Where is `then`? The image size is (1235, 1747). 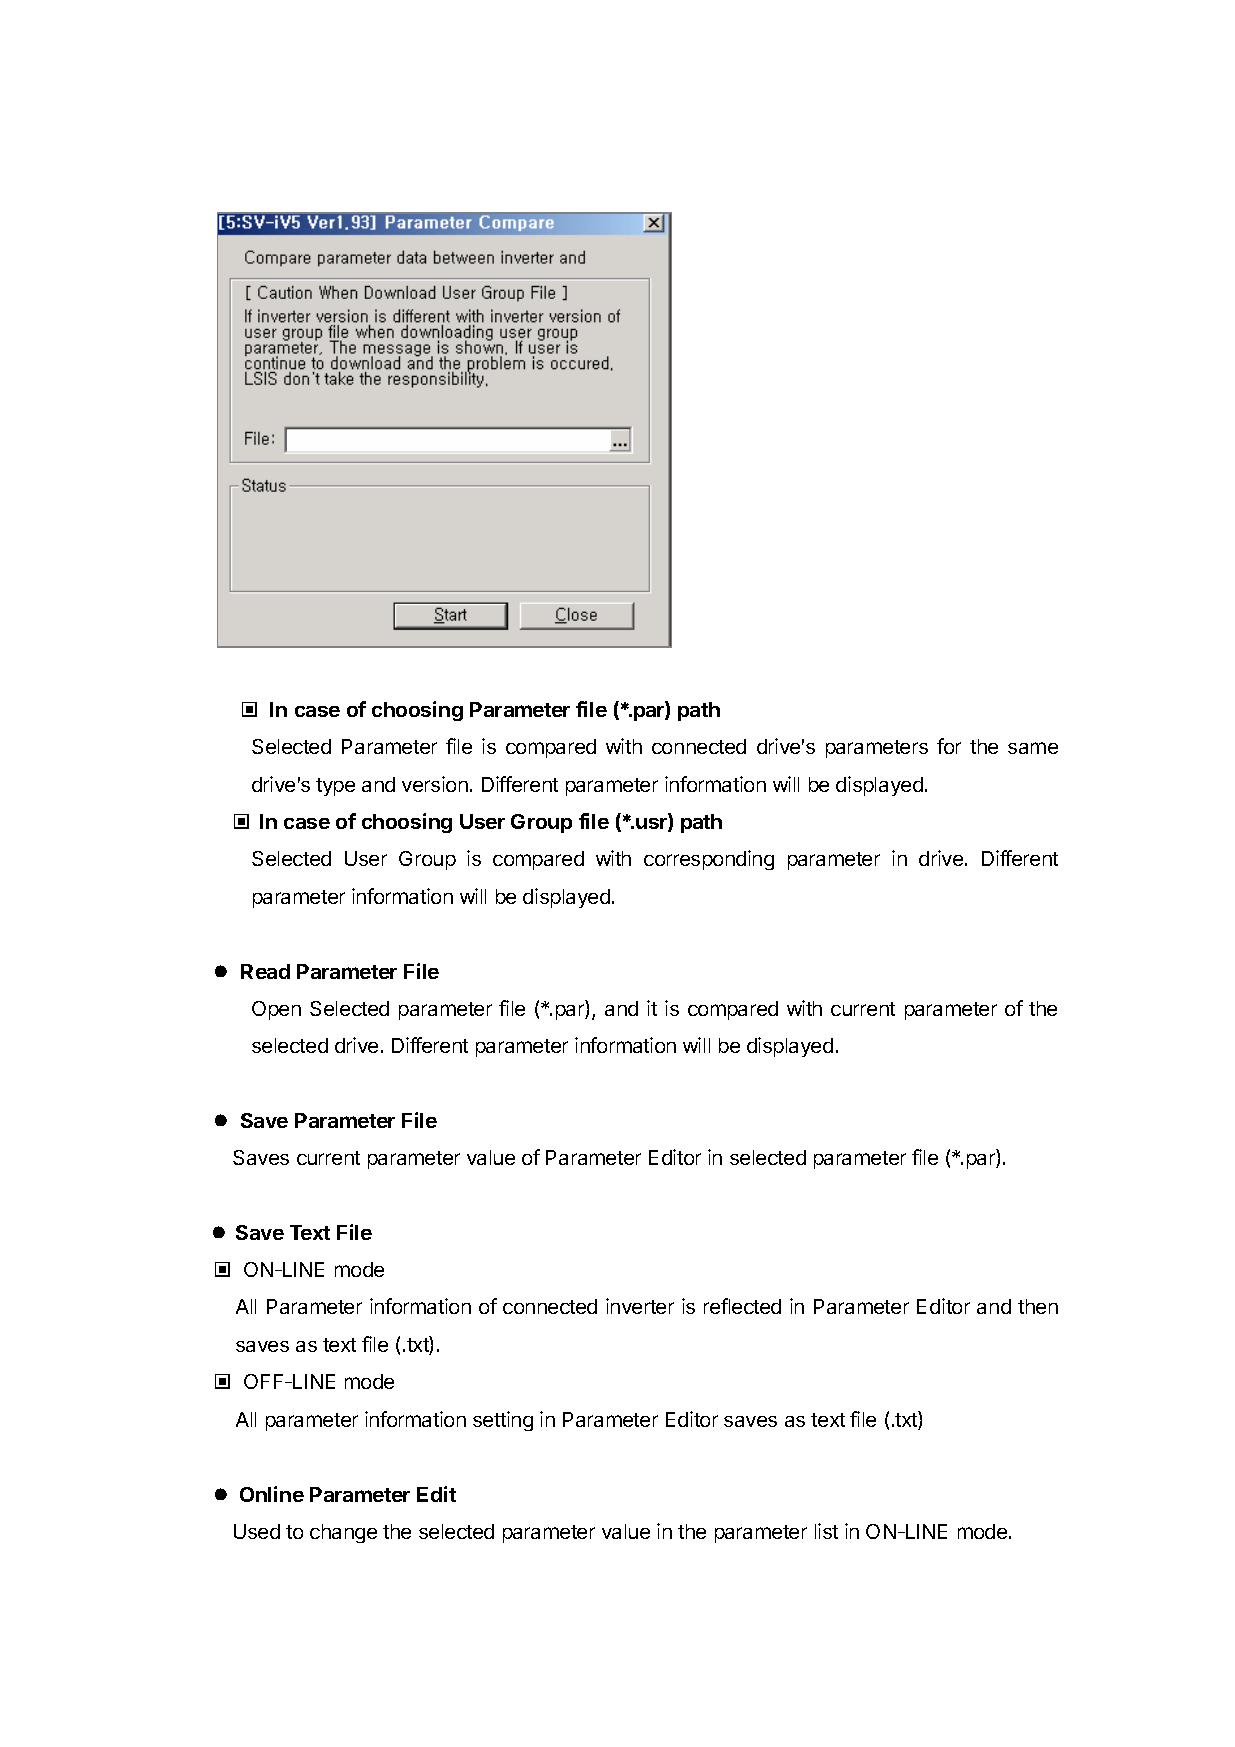 then is located at coordinates (1038, 1306).
